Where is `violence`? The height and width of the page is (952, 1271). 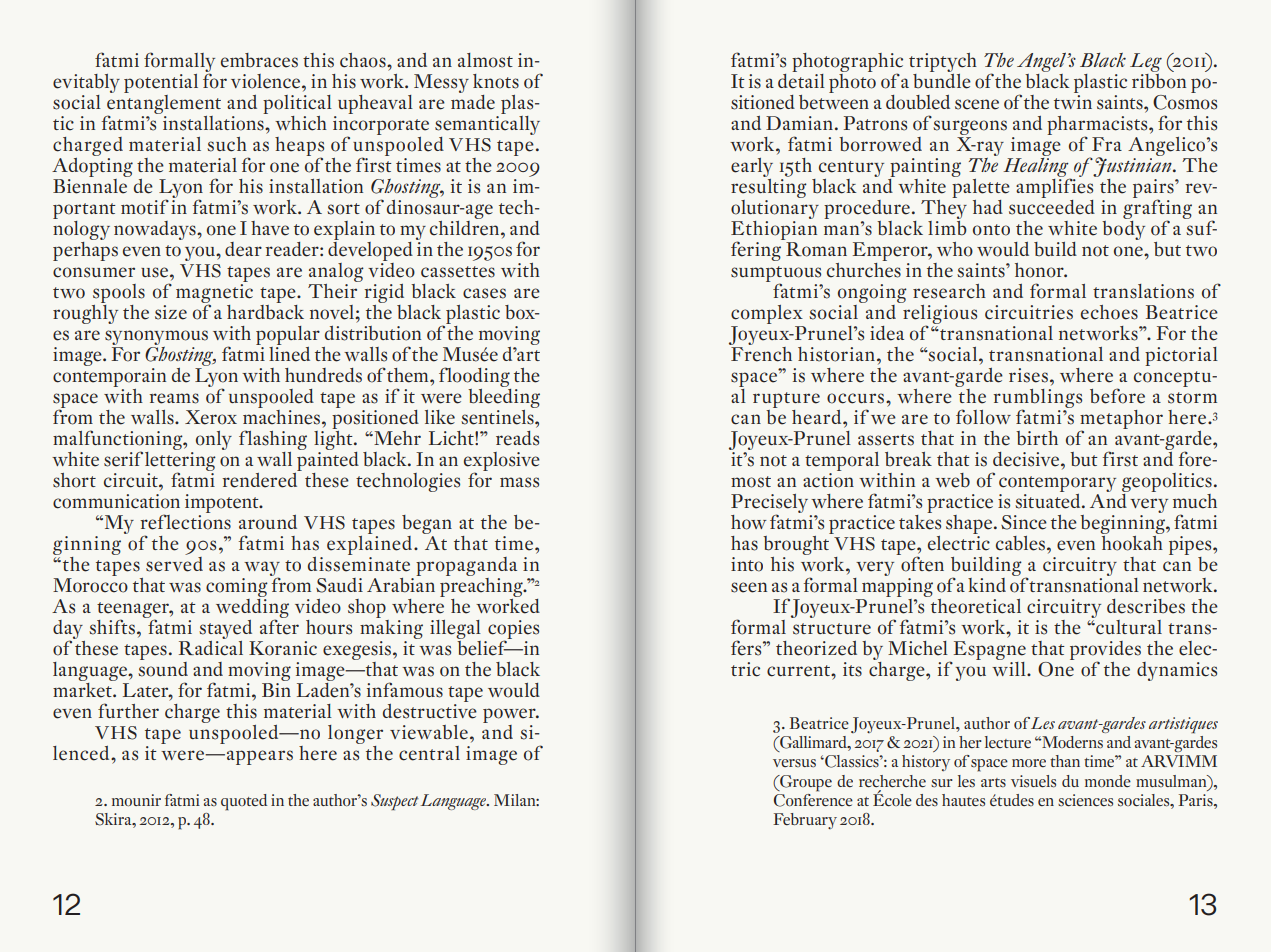 violence is located at coordinates (267, 81).
